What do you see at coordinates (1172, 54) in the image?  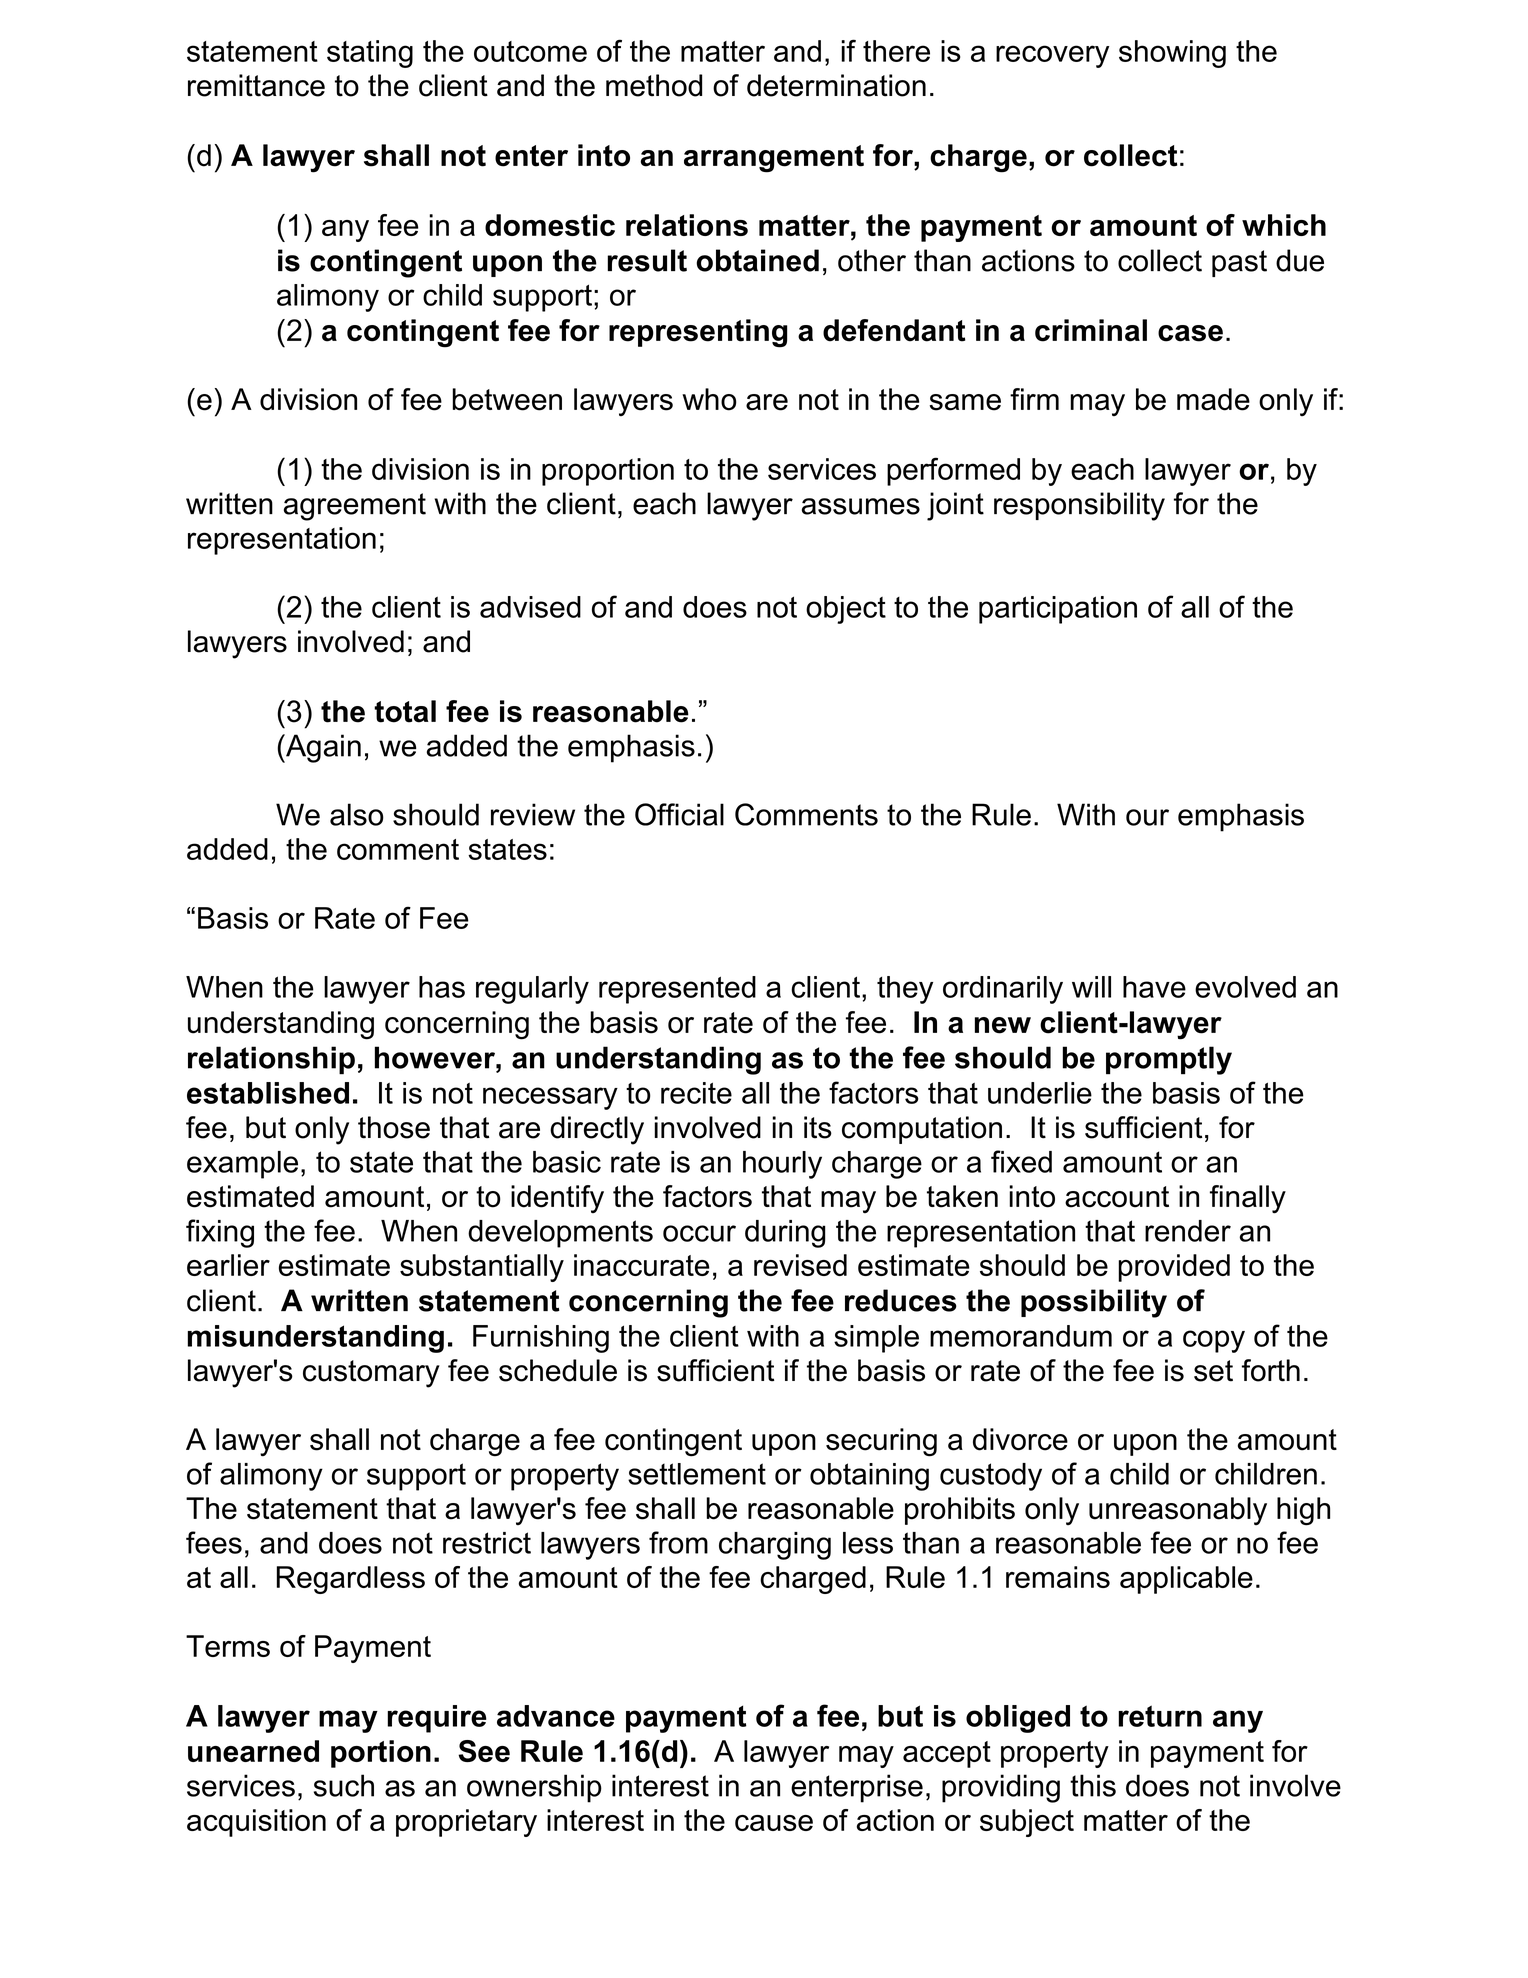 I see `showing` at bounding box center [1172, 54].
